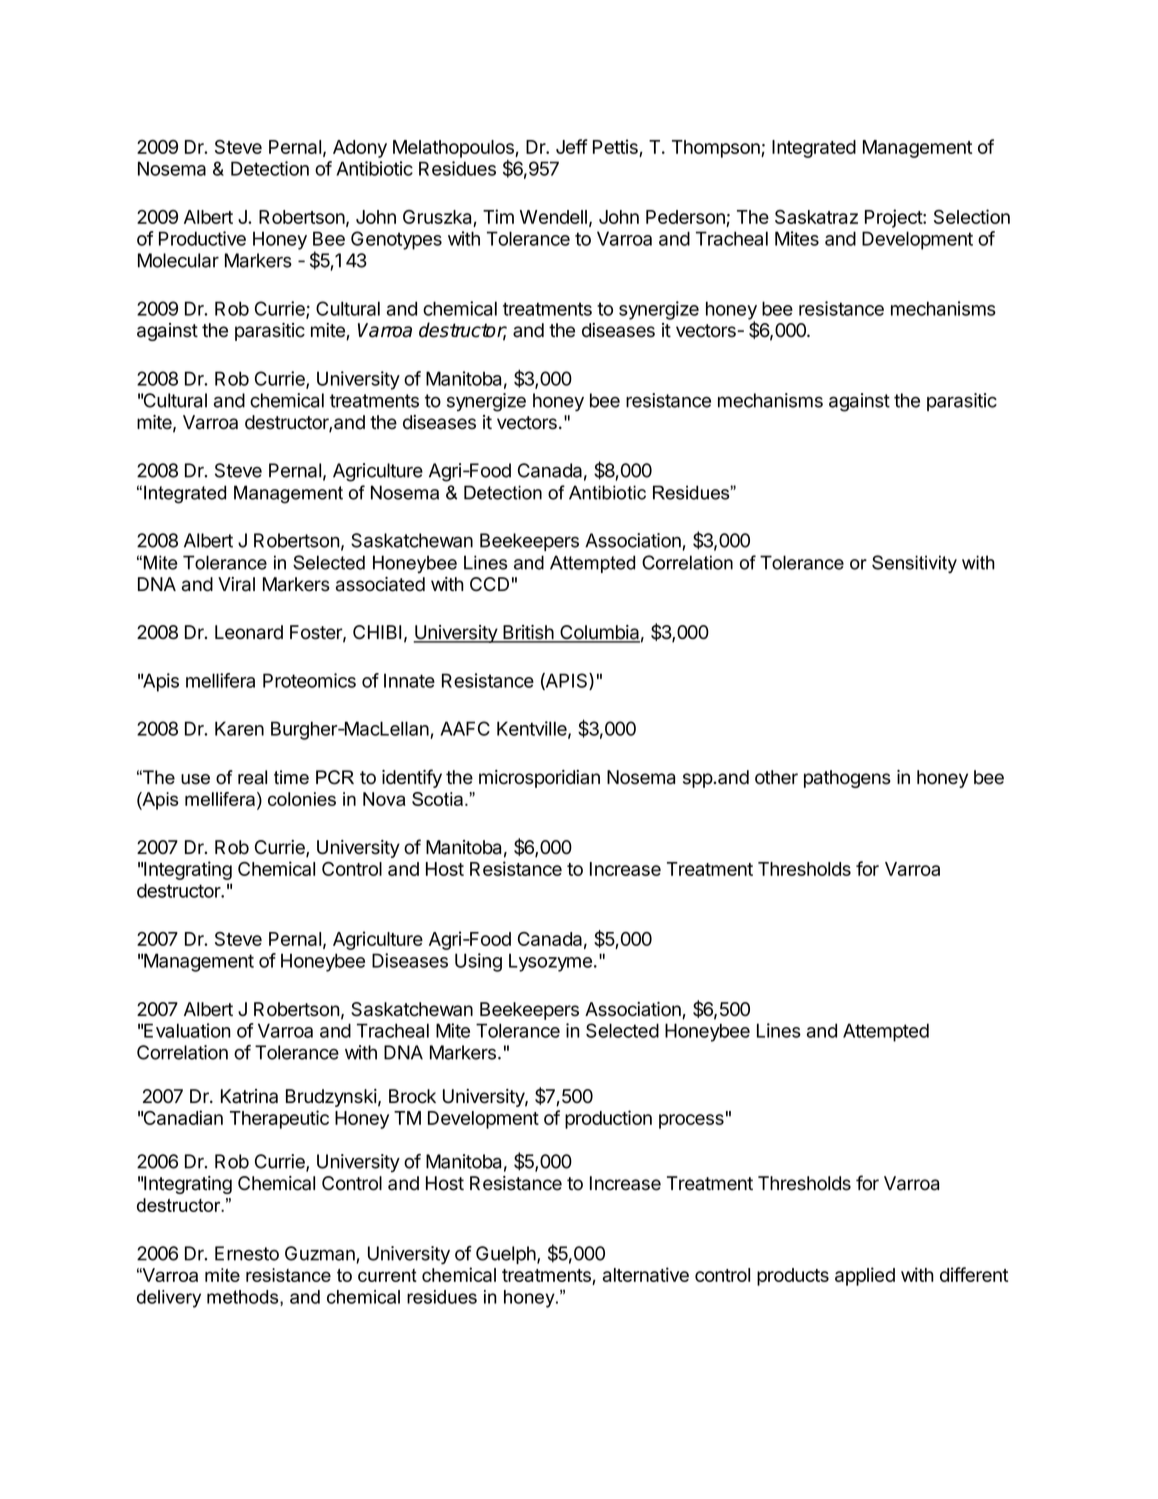 The width and height of the document is (1158, 1499). What do you see at coordinates (202, 238) in the document?
I see `Productive` at bounding box center [202, 238].
